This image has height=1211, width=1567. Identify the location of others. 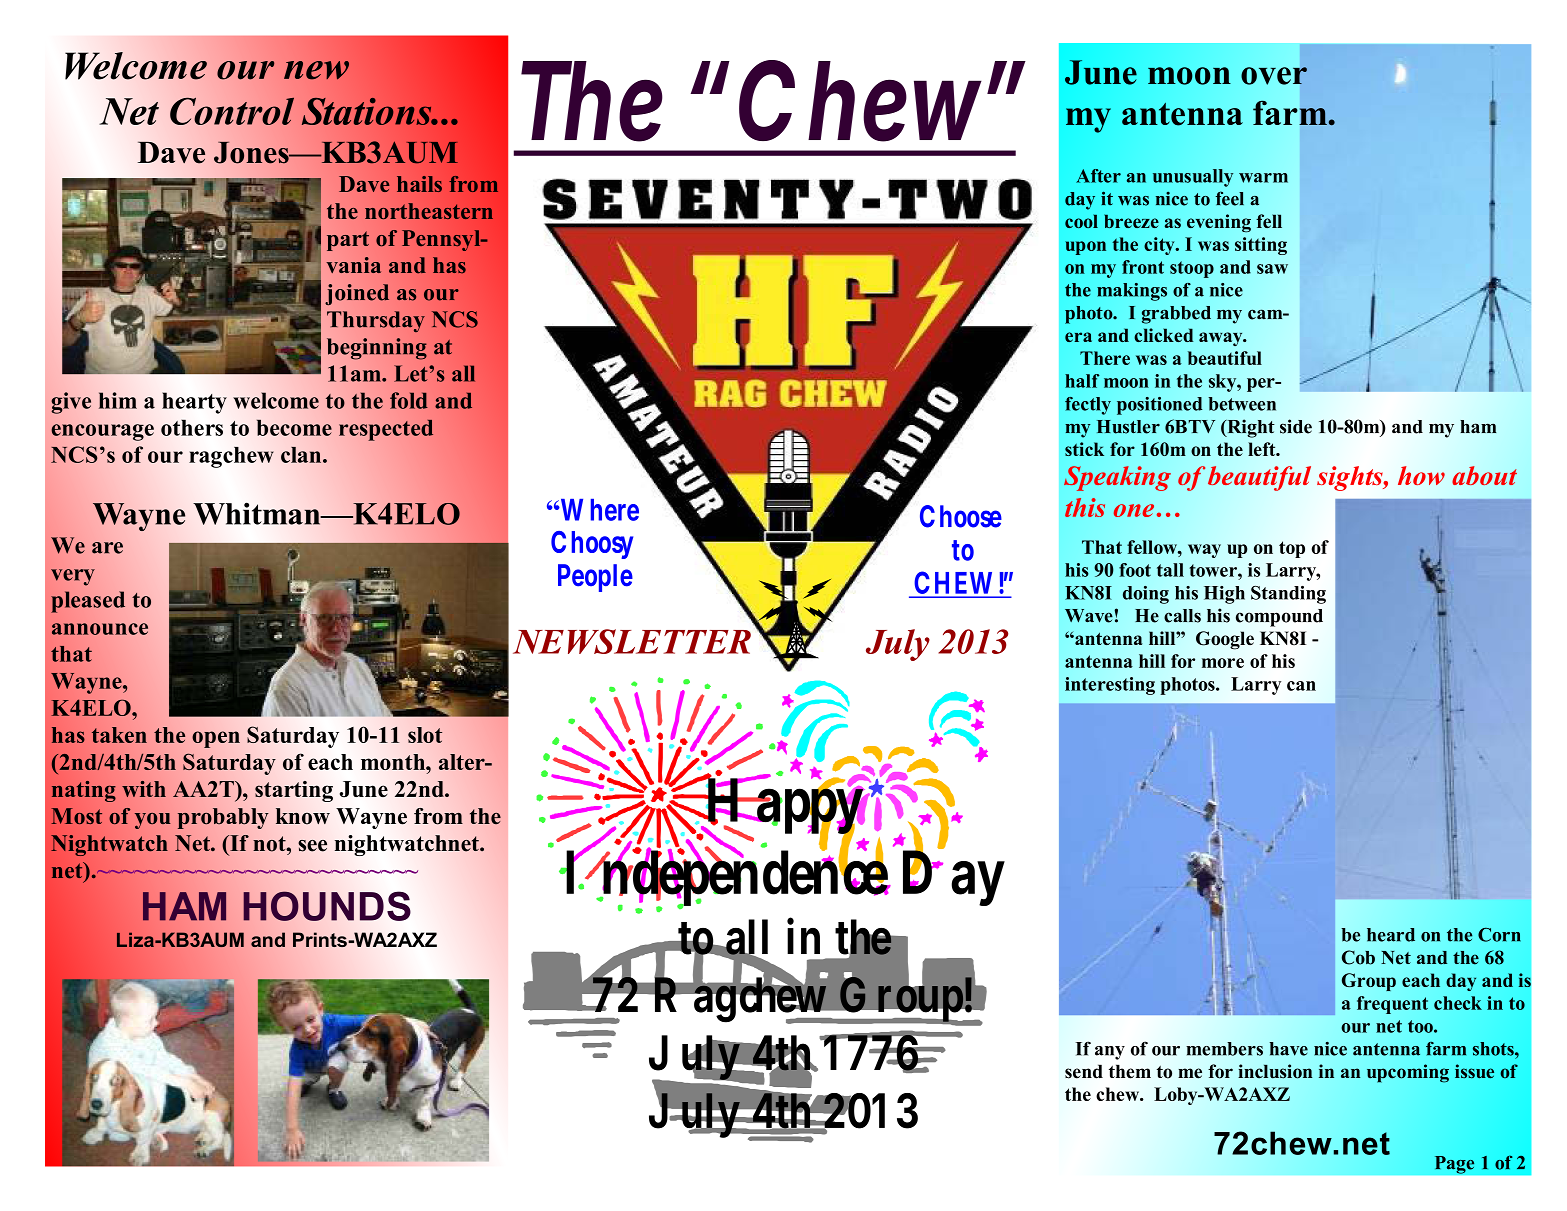
(192, 427).
